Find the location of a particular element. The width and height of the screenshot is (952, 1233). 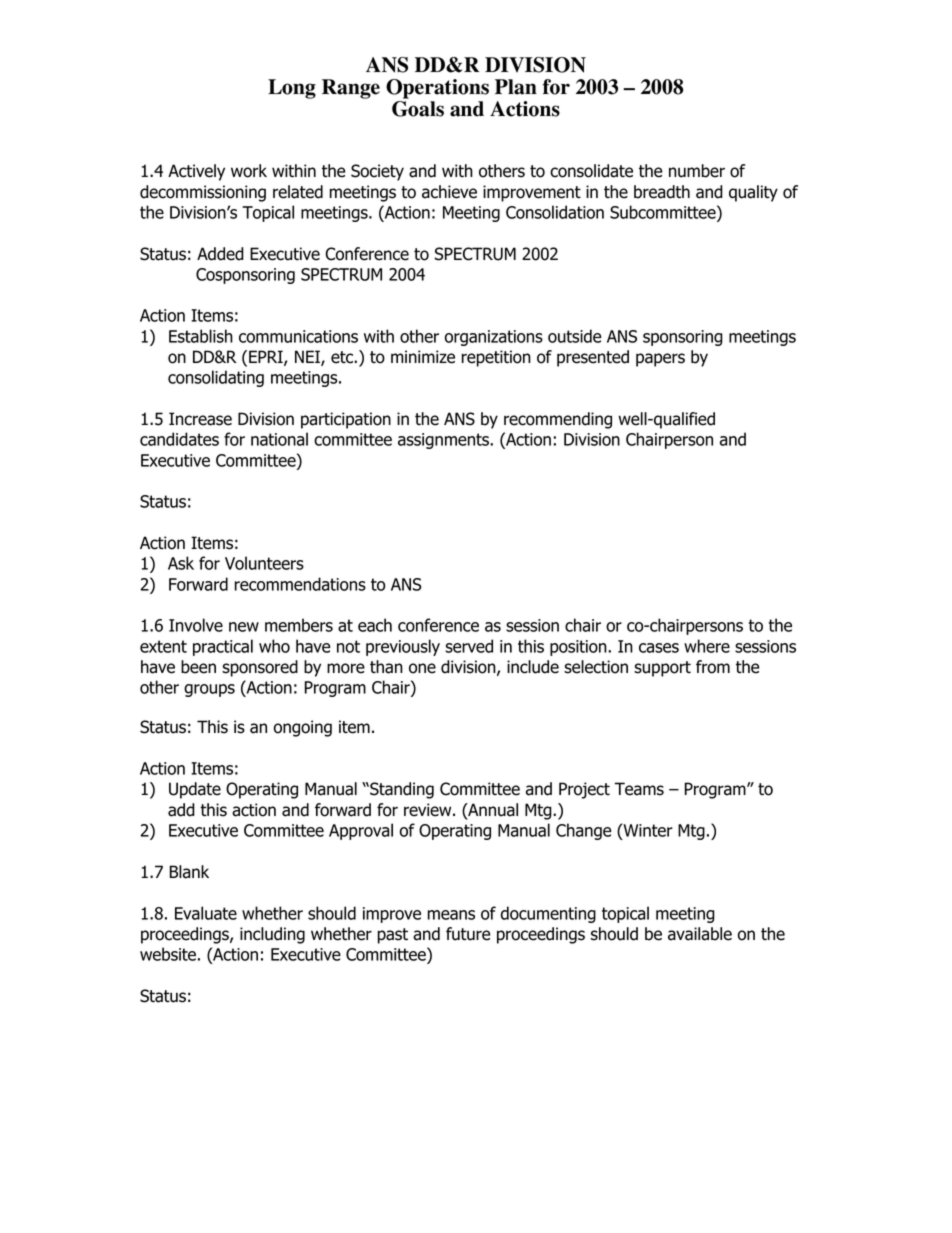

where is located at coordinates (707, 646).
